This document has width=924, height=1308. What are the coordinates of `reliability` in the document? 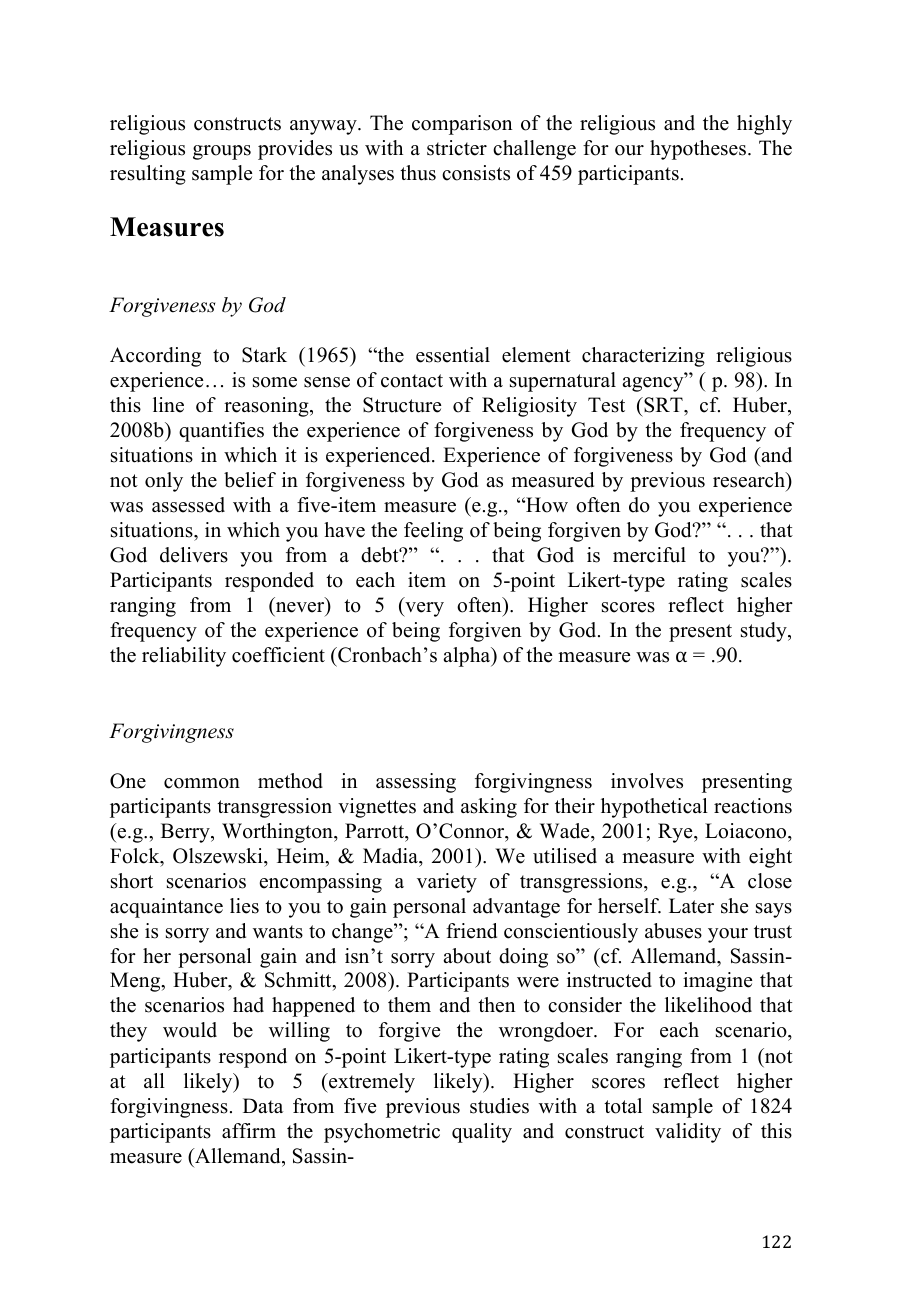 It's located at (184, 657).
